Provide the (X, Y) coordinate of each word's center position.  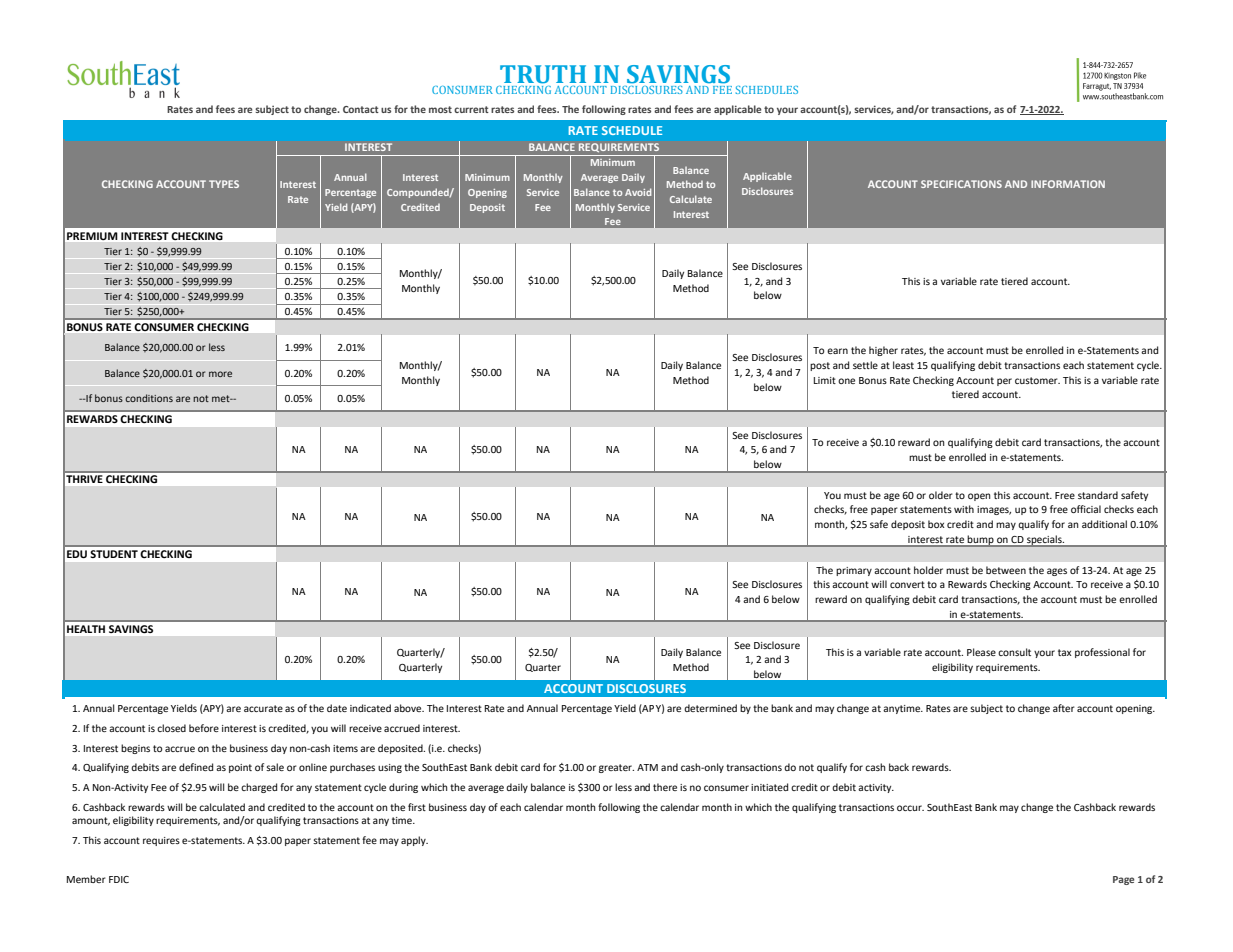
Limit (825, 380)
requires (161, 841)
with (964, 509)
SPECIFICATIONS (961, 184)
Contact (361, 109)
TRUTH (543, 74)
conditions (149, 398)
